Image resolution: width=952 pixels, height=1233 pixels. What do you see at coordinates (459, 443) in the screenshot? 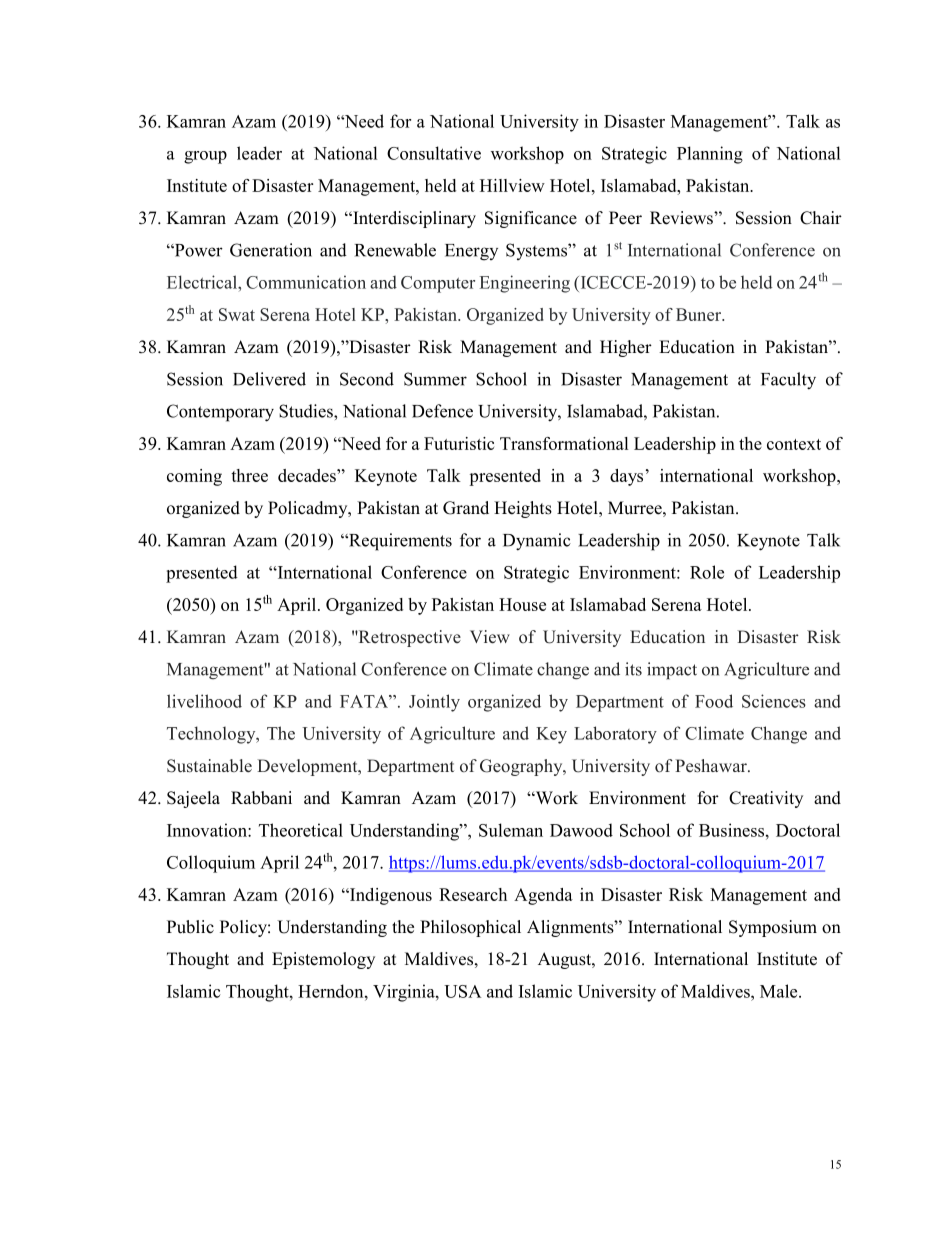
I see `Futuristic` at bounding box center [459, 443].
